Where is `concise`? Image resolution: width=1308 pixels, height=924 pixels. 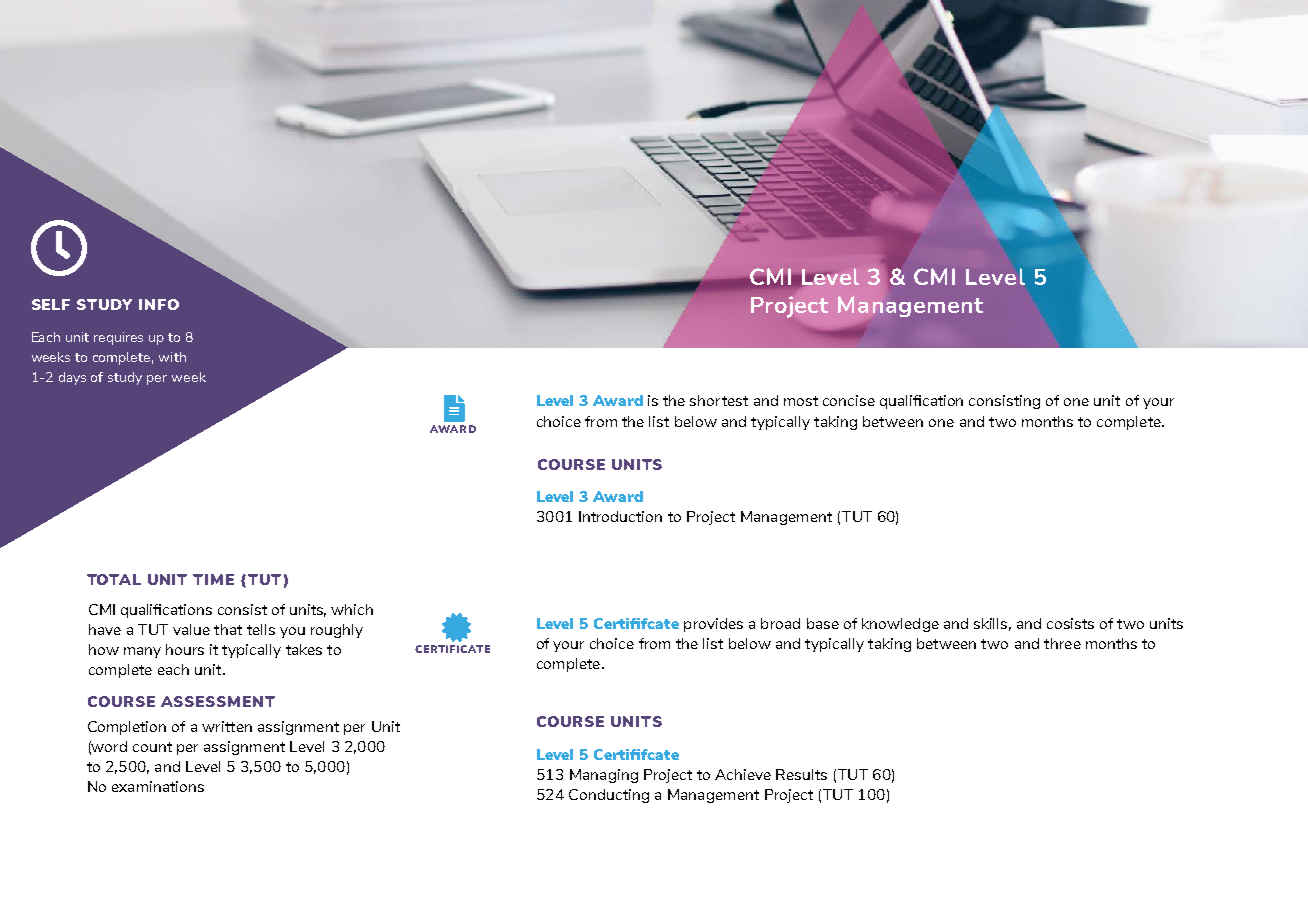
concise is located at coordinates (849, 400).
